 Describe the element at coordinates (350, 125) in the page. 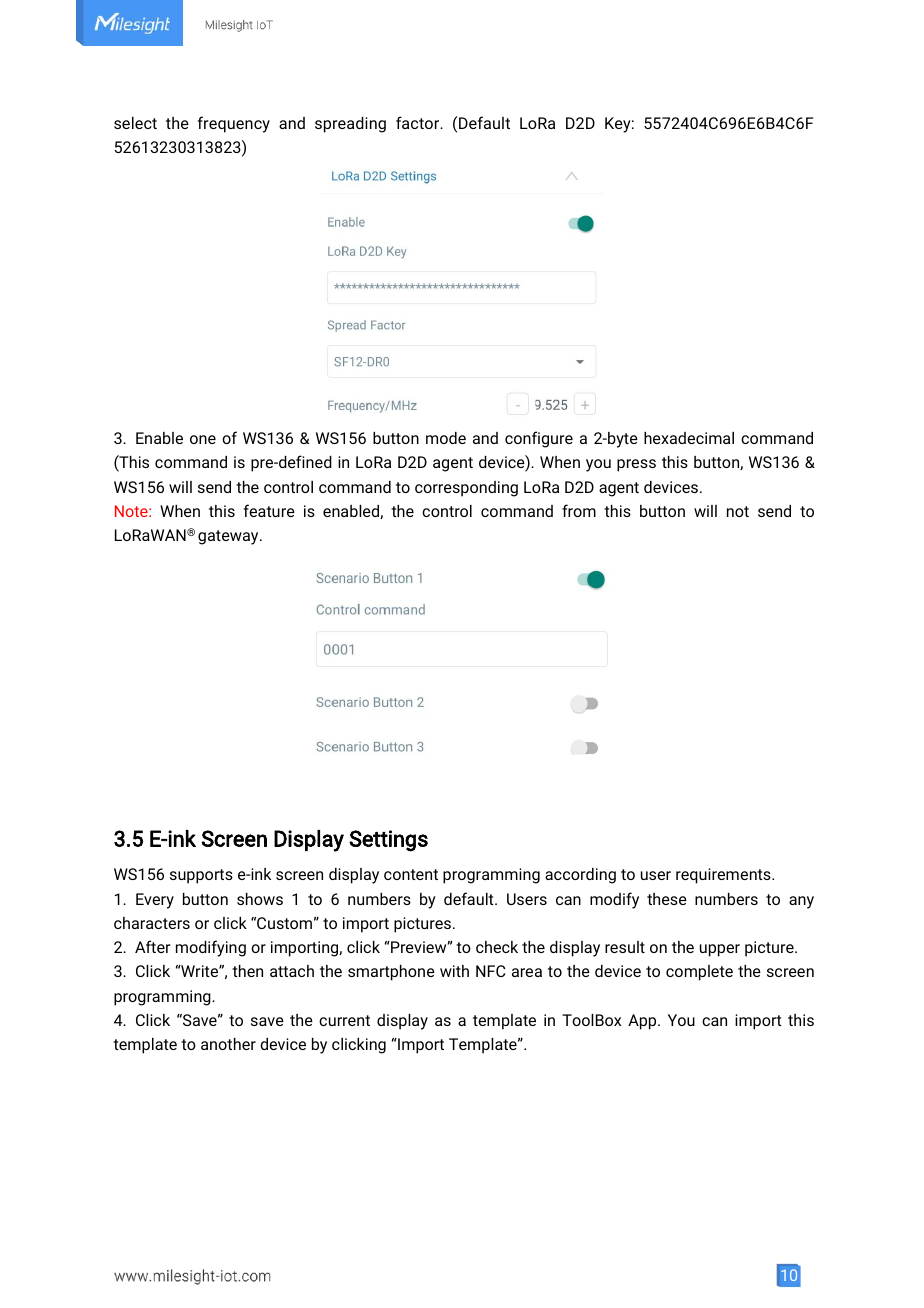

I see `spreading` at that location.
